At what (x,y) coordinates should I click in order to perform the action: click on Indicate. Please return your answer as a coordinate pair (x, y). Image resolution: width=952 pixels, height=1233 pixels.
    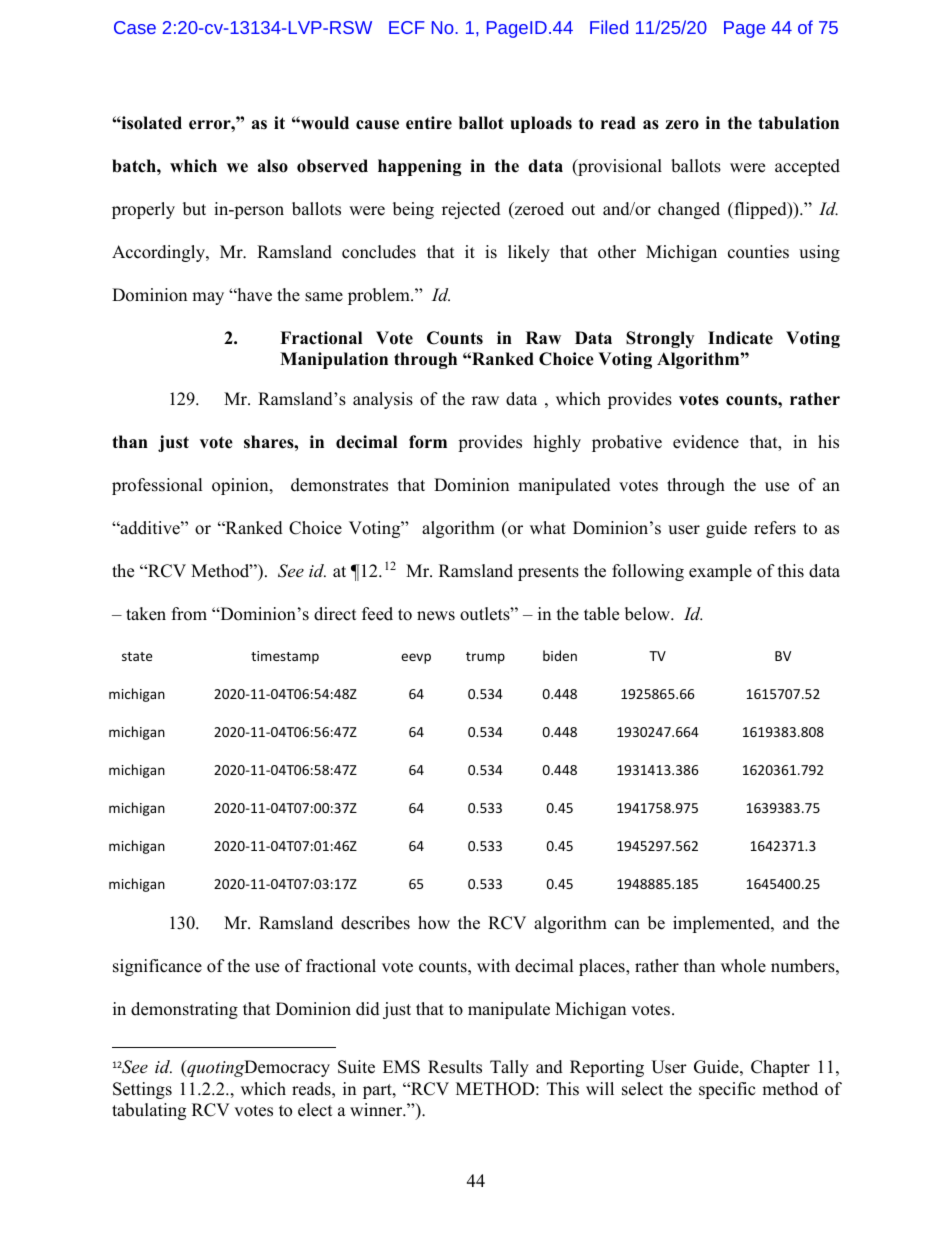
    Looking at the image, I should click on (740, 338).
